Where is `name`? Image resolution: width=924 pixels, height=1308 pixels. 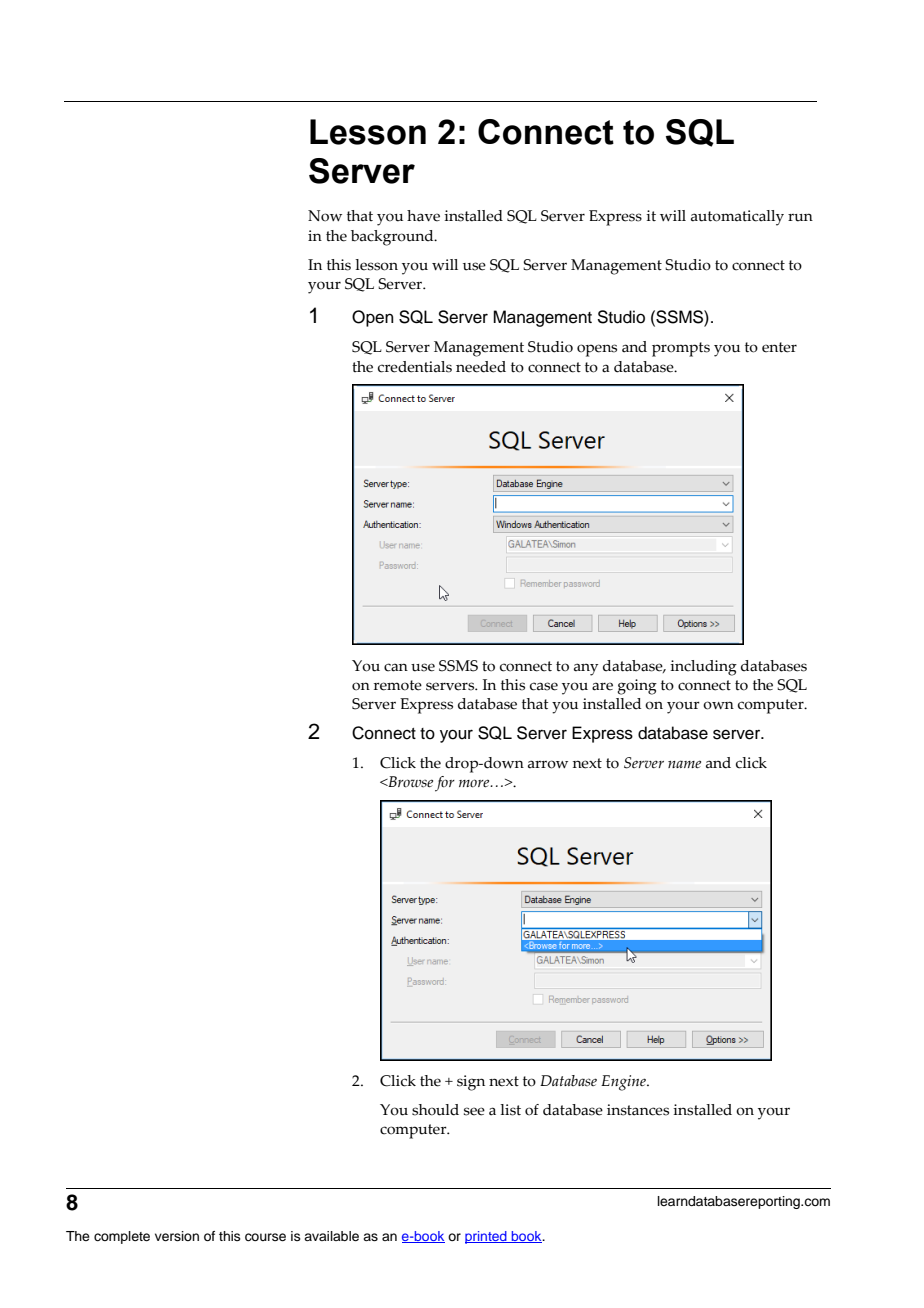
name is located at coordinates (684, 764).
